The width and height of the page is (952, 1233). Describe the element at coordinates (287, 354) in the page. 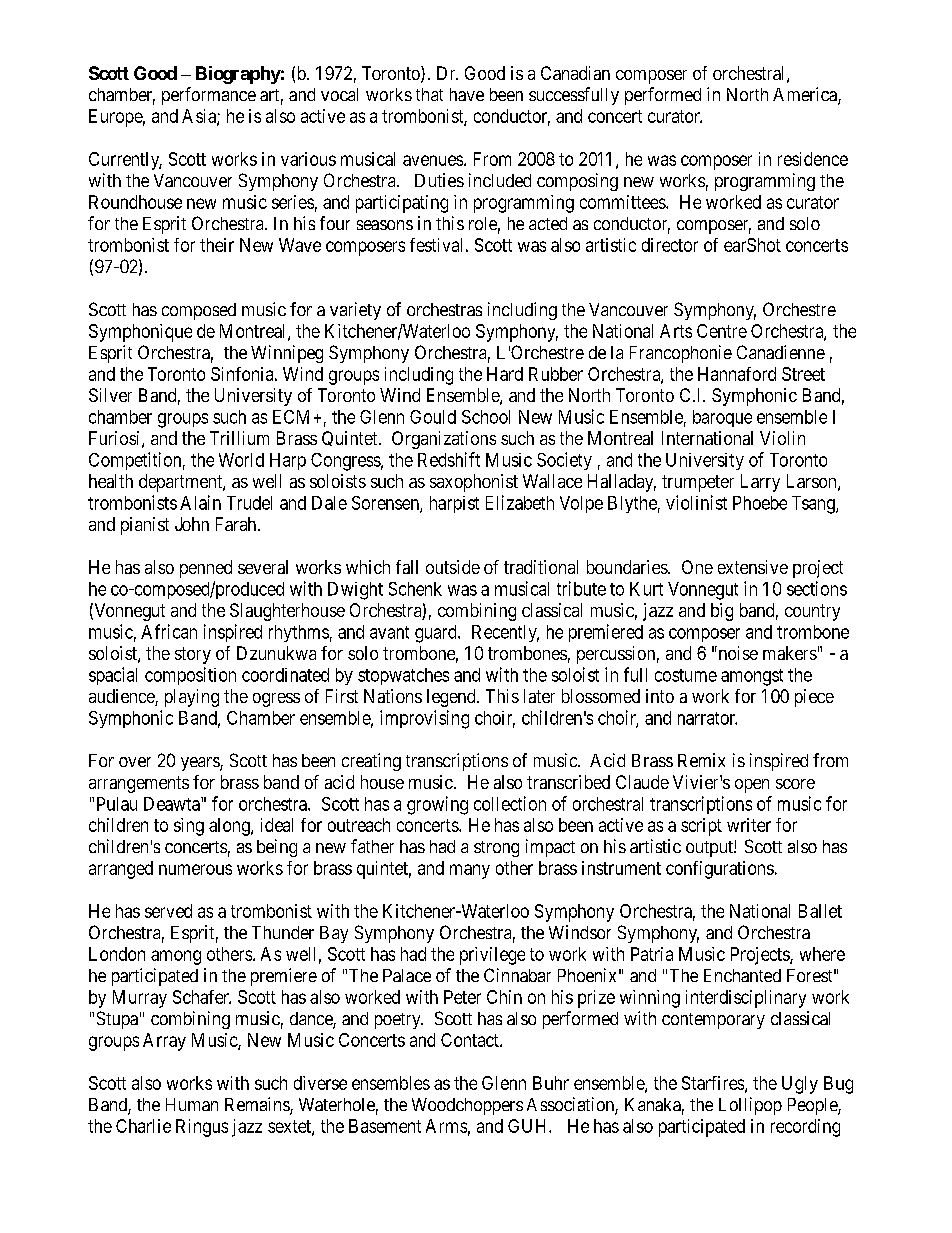

I see `Winnipeg` at that location.
